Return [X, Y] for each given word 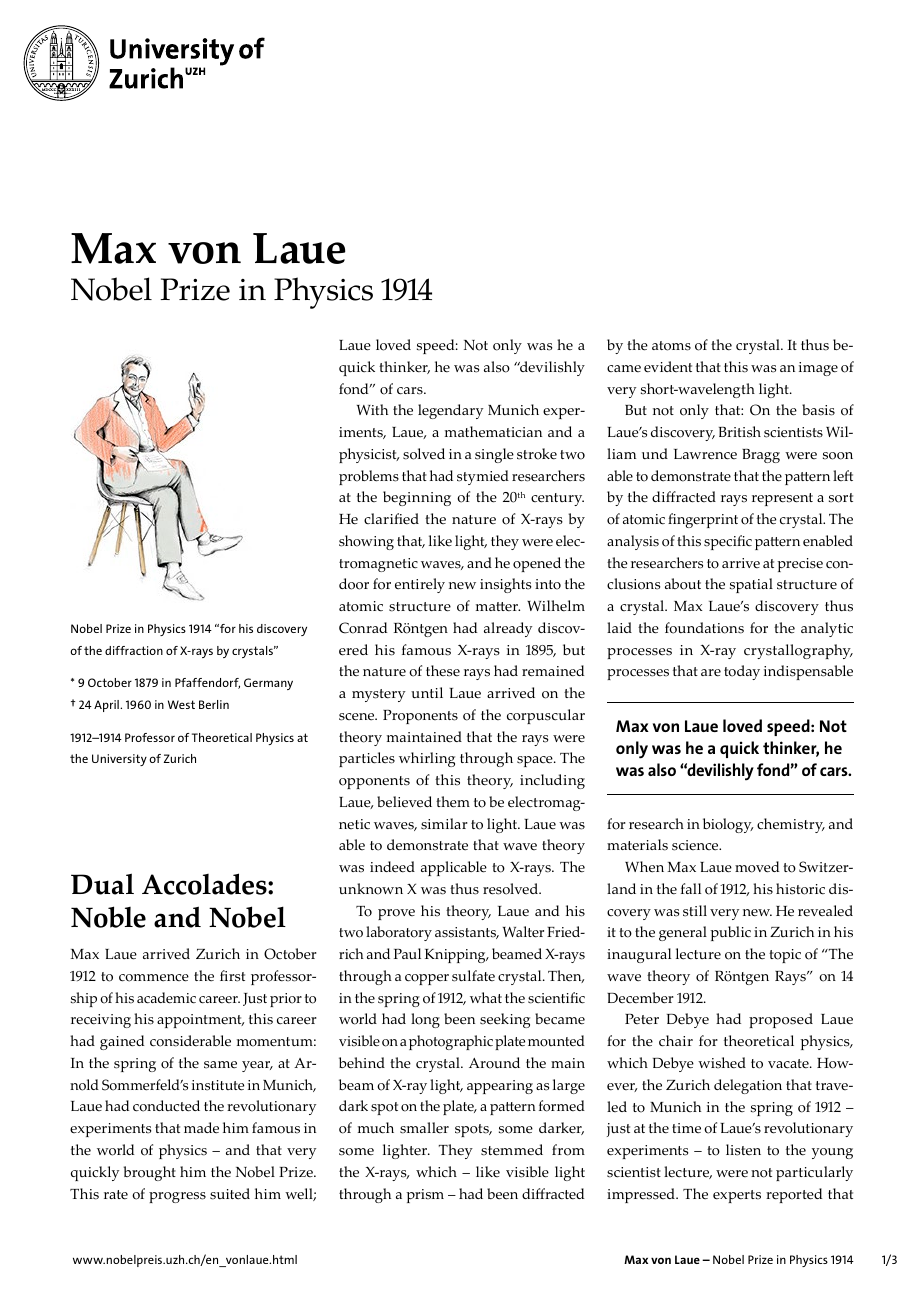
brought [149, 1173]
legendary [450, 411]
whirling [427, 759]
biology [728, 825]
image [818, 369]
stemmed [512, 1150]
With [372, 409]
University [119, 760]
